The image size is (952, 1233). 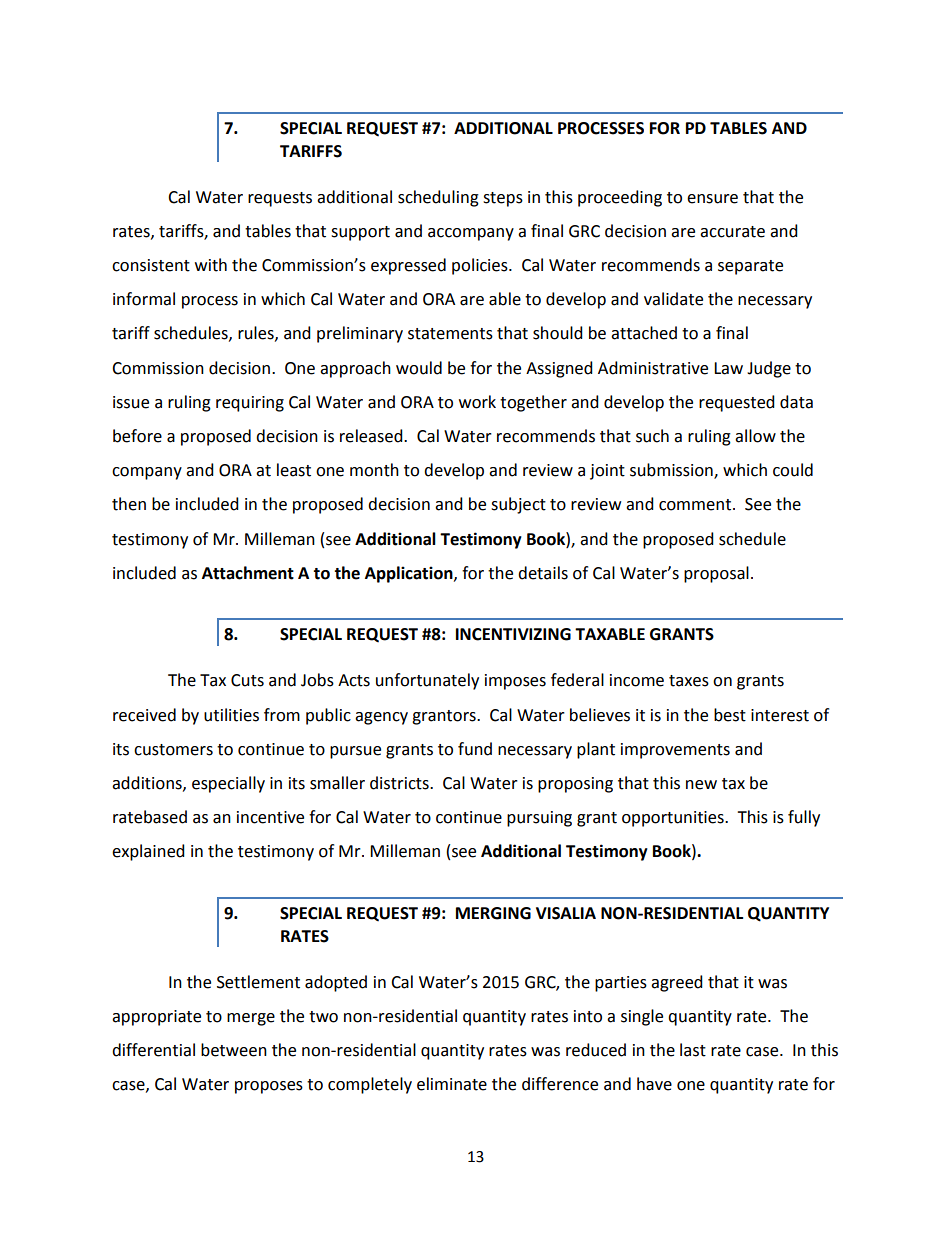 I want to click on comment, so click(x=696, y=505).
